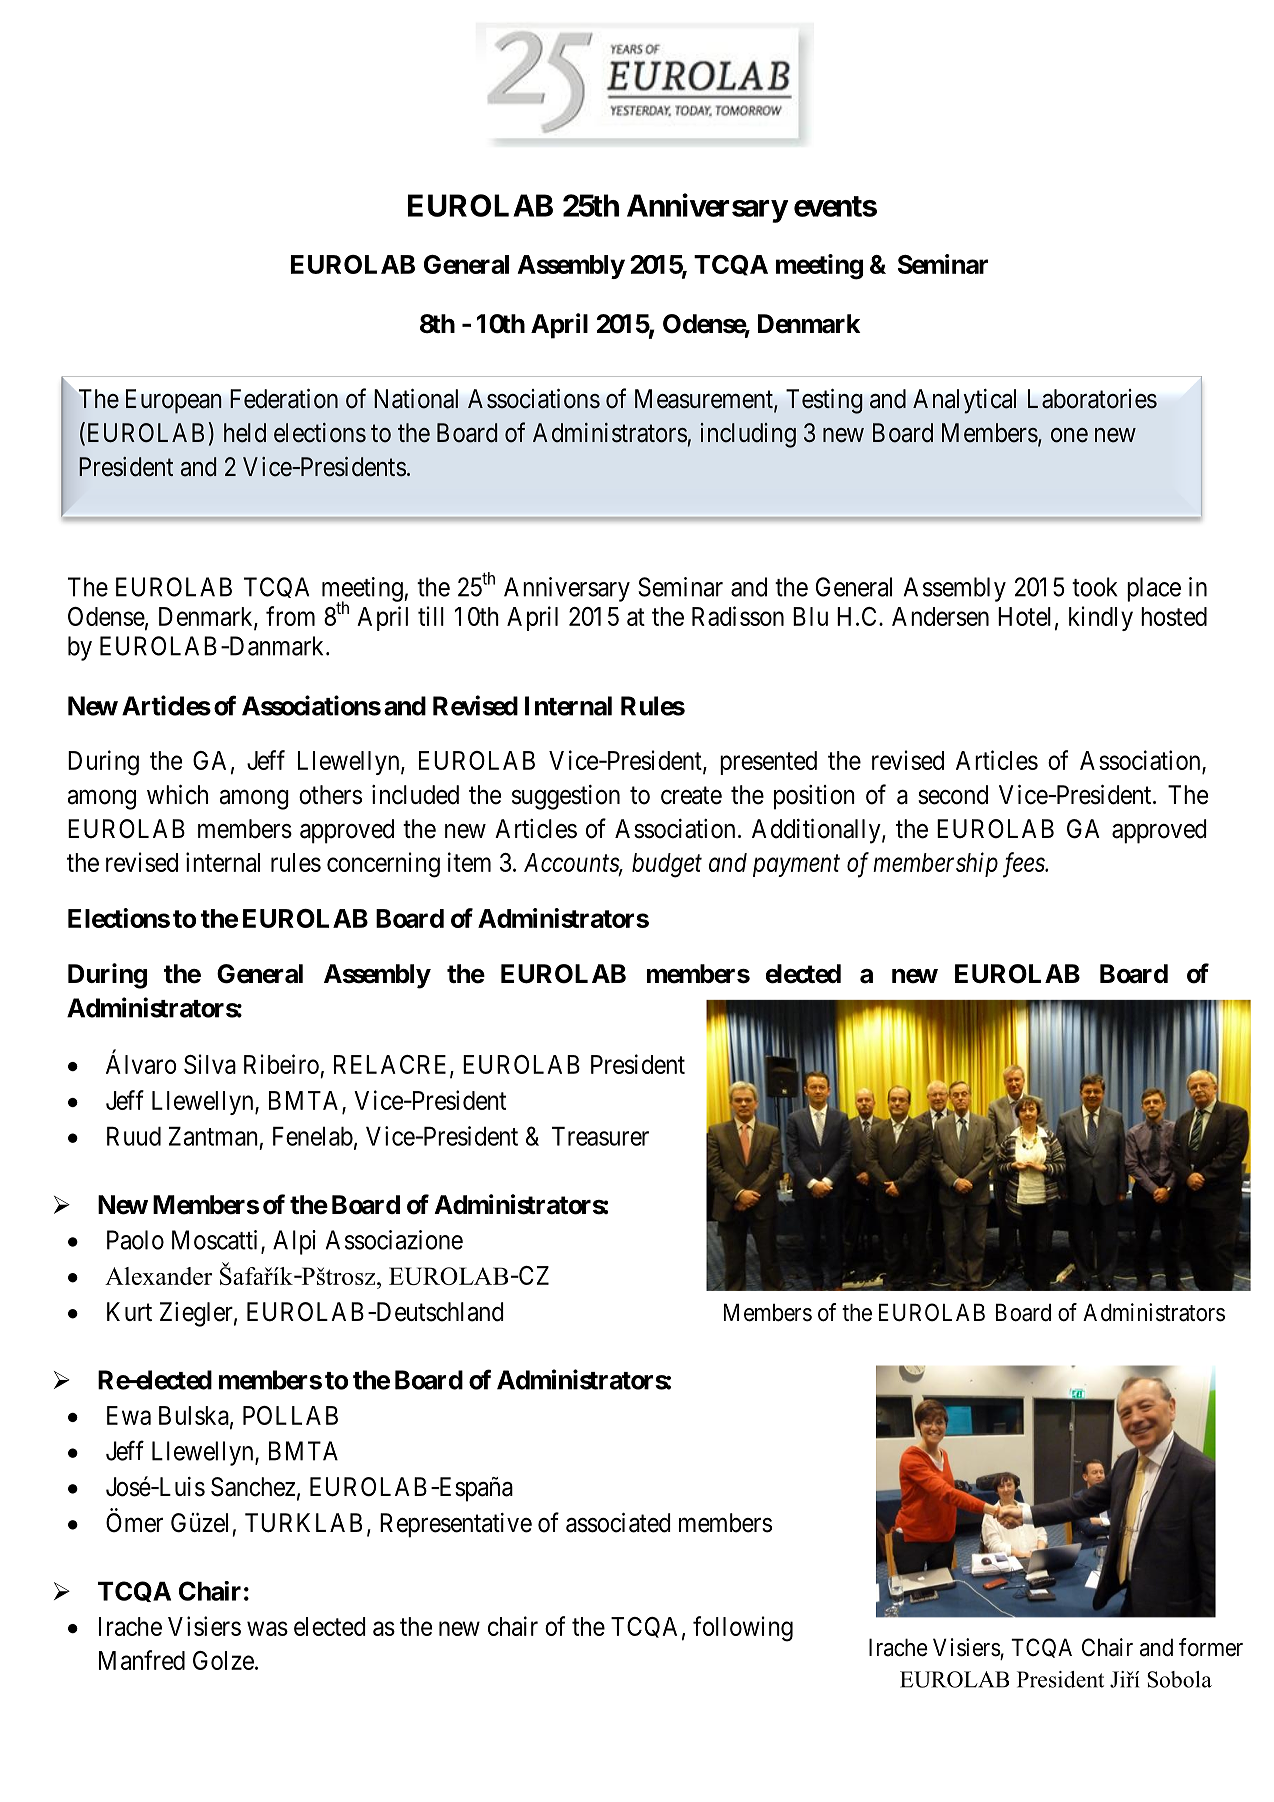 The width and height of the screenshot is (1274, 1802). What do you see at coordinates (600, 1136) in the screenshot?
I see `Treasurer` at bounding box center [600, 1136].
